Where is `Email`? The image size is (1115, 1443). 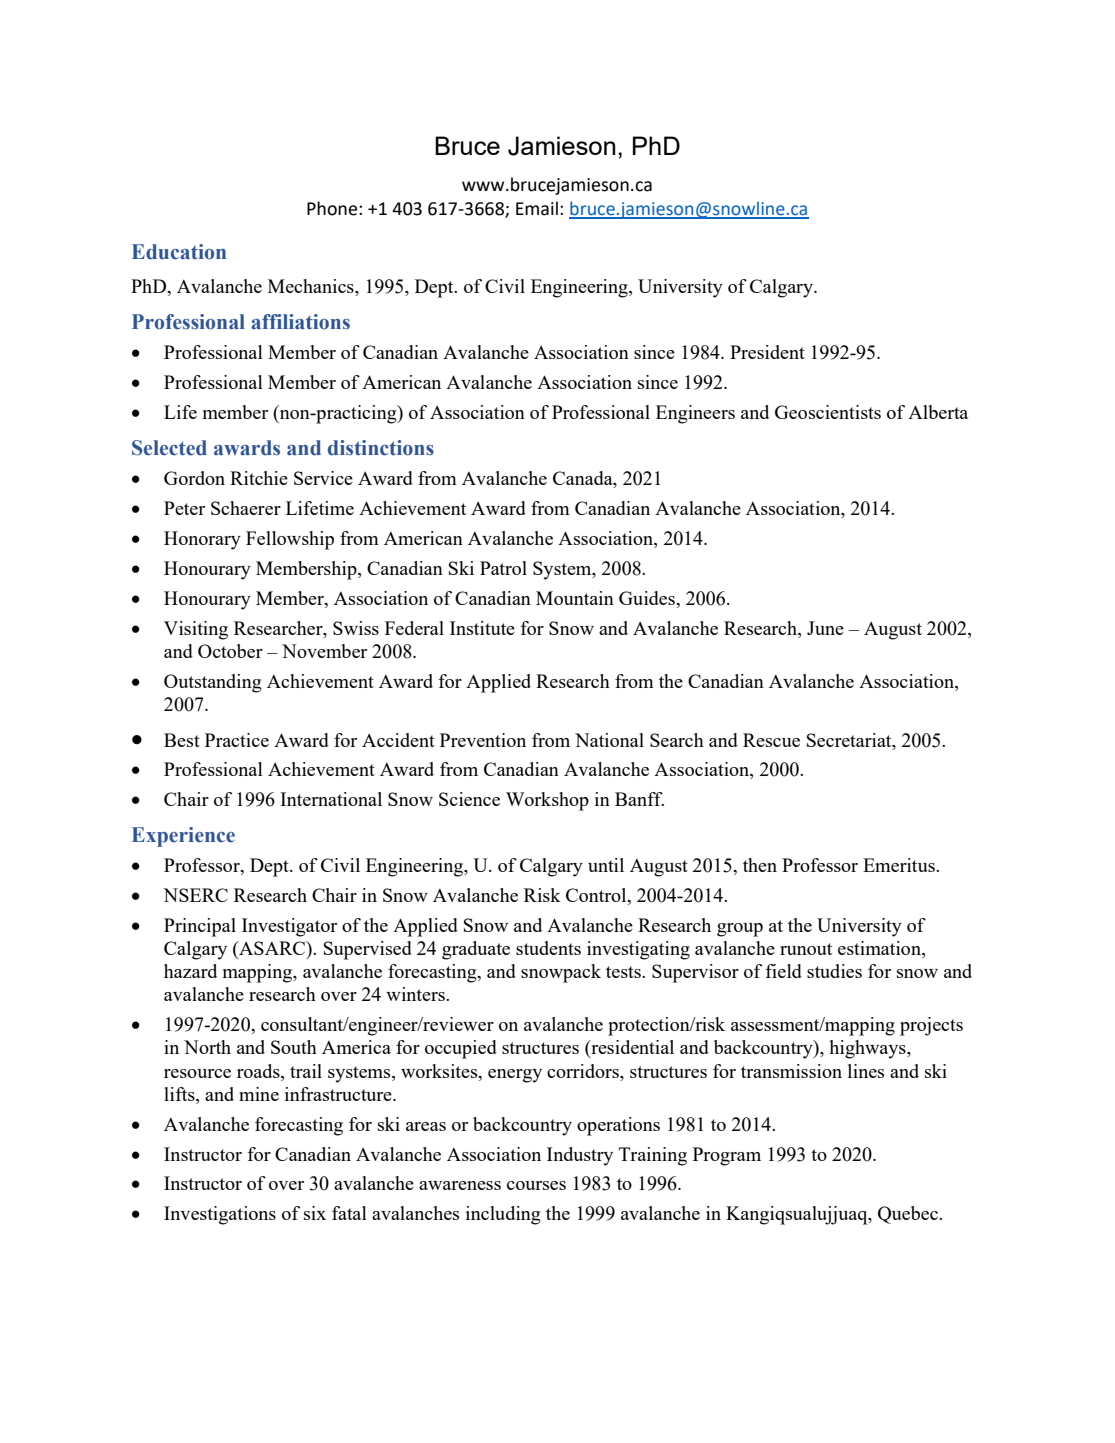 Email is located at coordinates (537, 208).
